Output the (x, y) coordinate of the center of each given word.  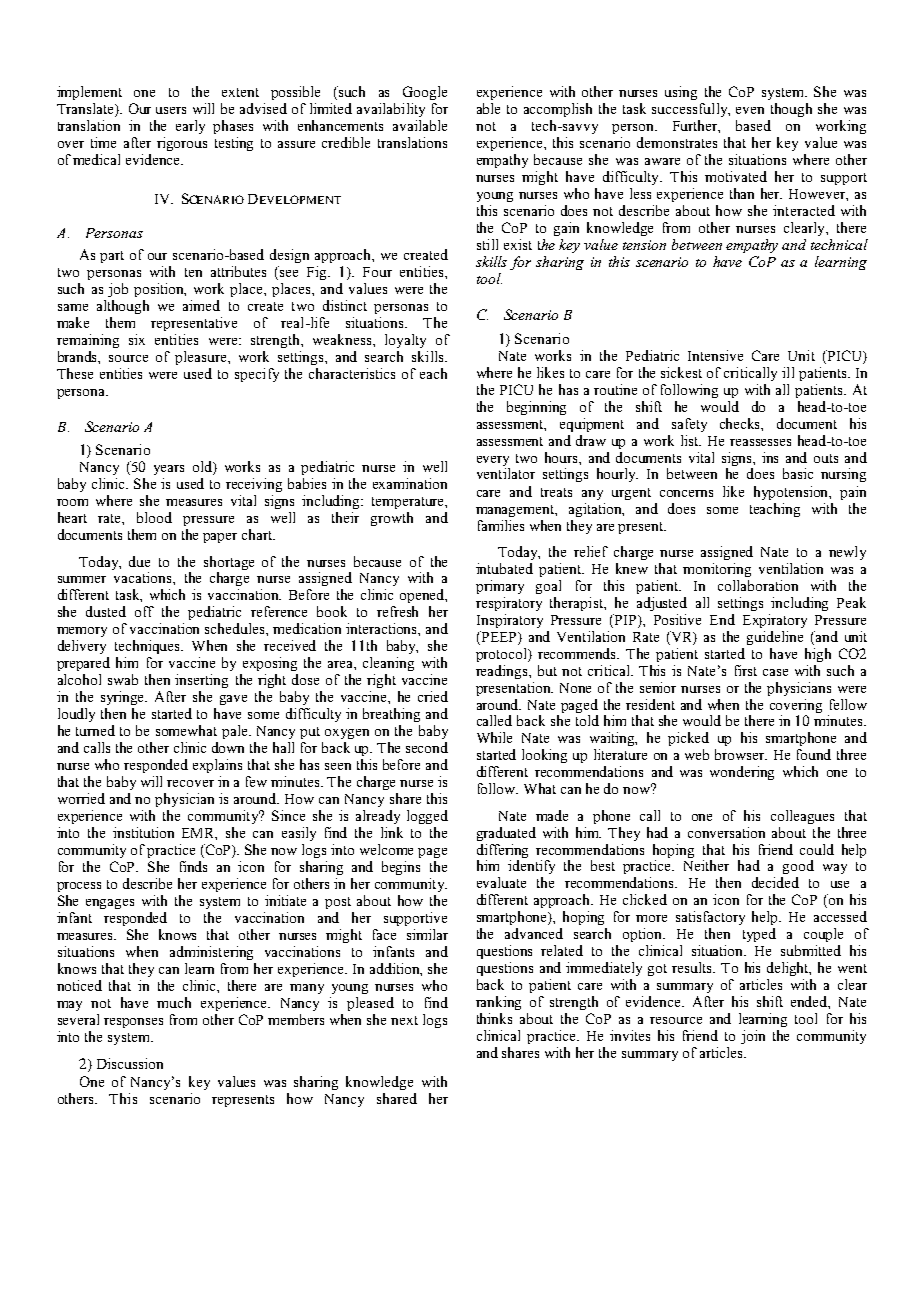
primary (500, 587)
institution (143, 832)
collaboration (758, 585)
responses (133, 1023)
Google (425, 93)
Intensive (715, 355)
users (171, 110)
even (750, 110)
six (137, 339)
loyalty (405, 341)
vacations (144, 577)
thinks (494, 1018)
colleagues (802, 817)
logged (427, 817)
